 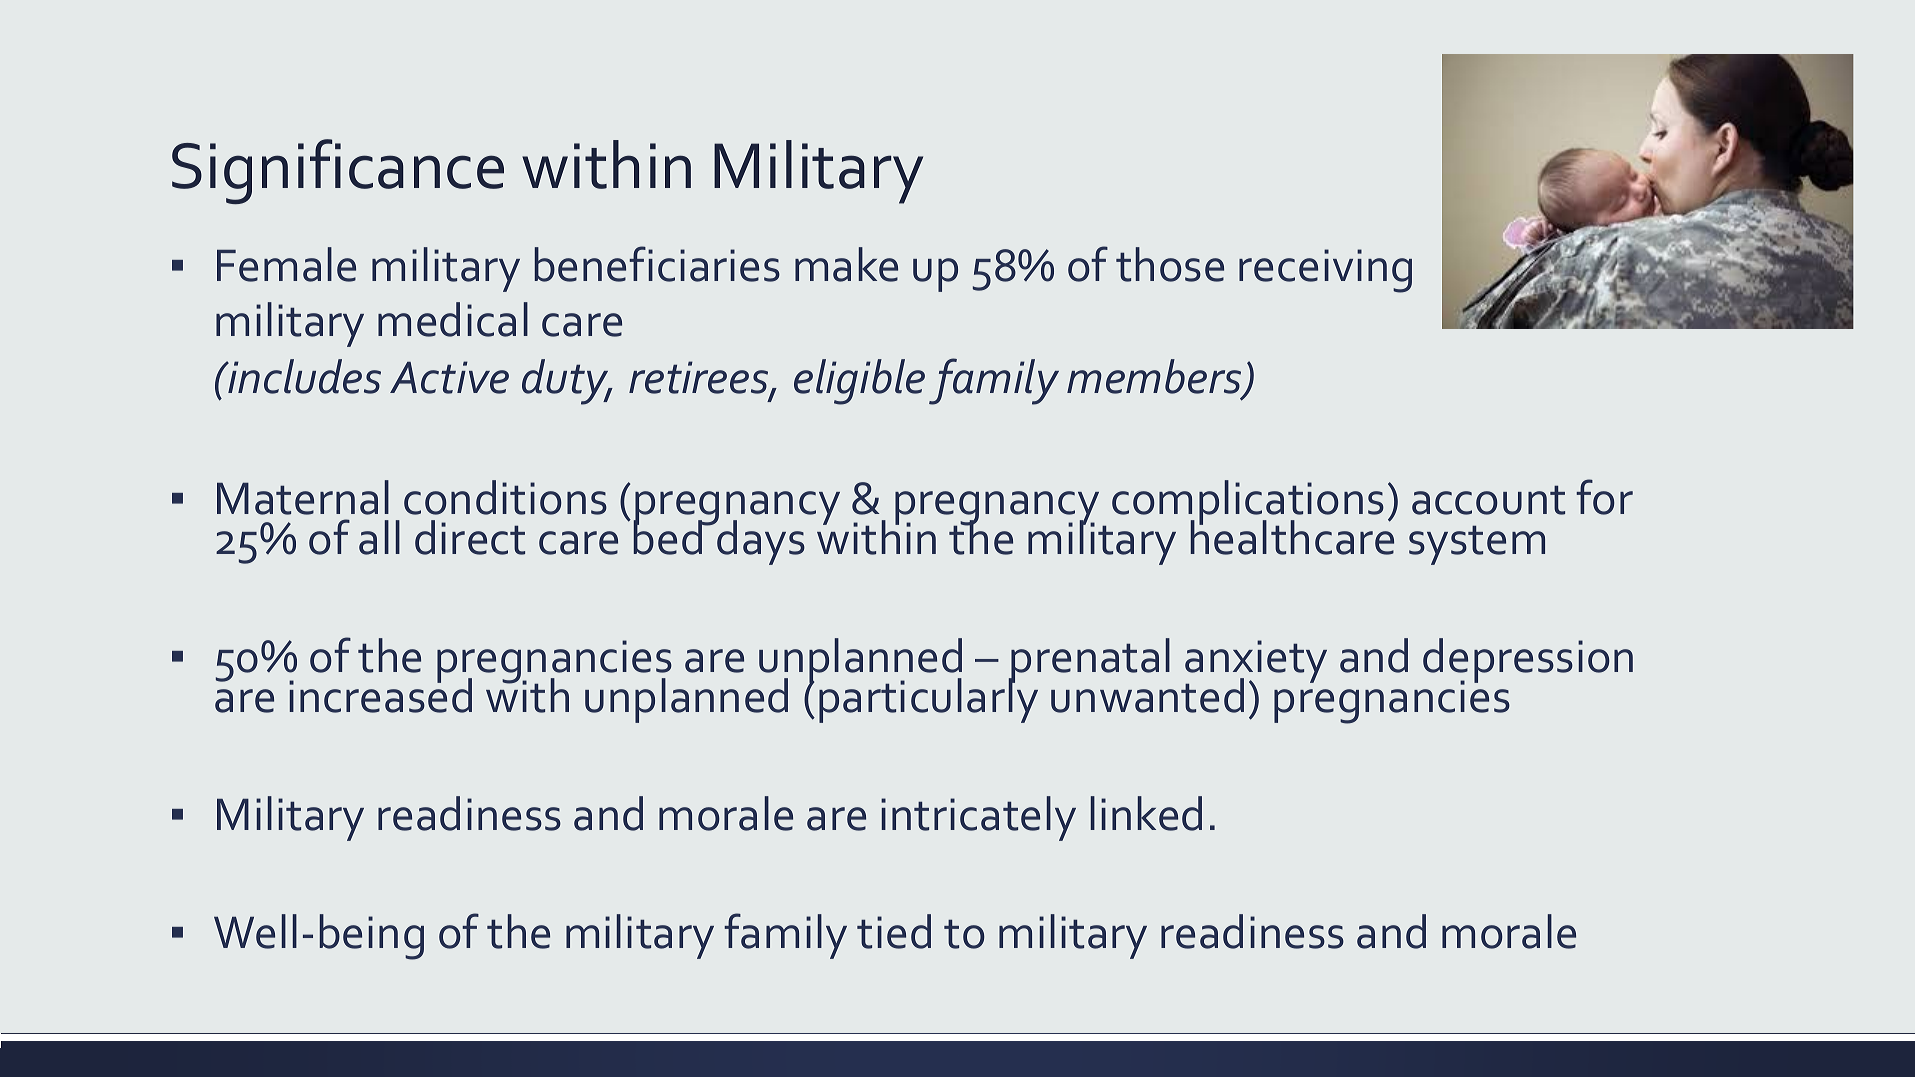 What do you see at coordinates (449, 377) in the document?
I see `Active` at bounding box center [449, 377].
